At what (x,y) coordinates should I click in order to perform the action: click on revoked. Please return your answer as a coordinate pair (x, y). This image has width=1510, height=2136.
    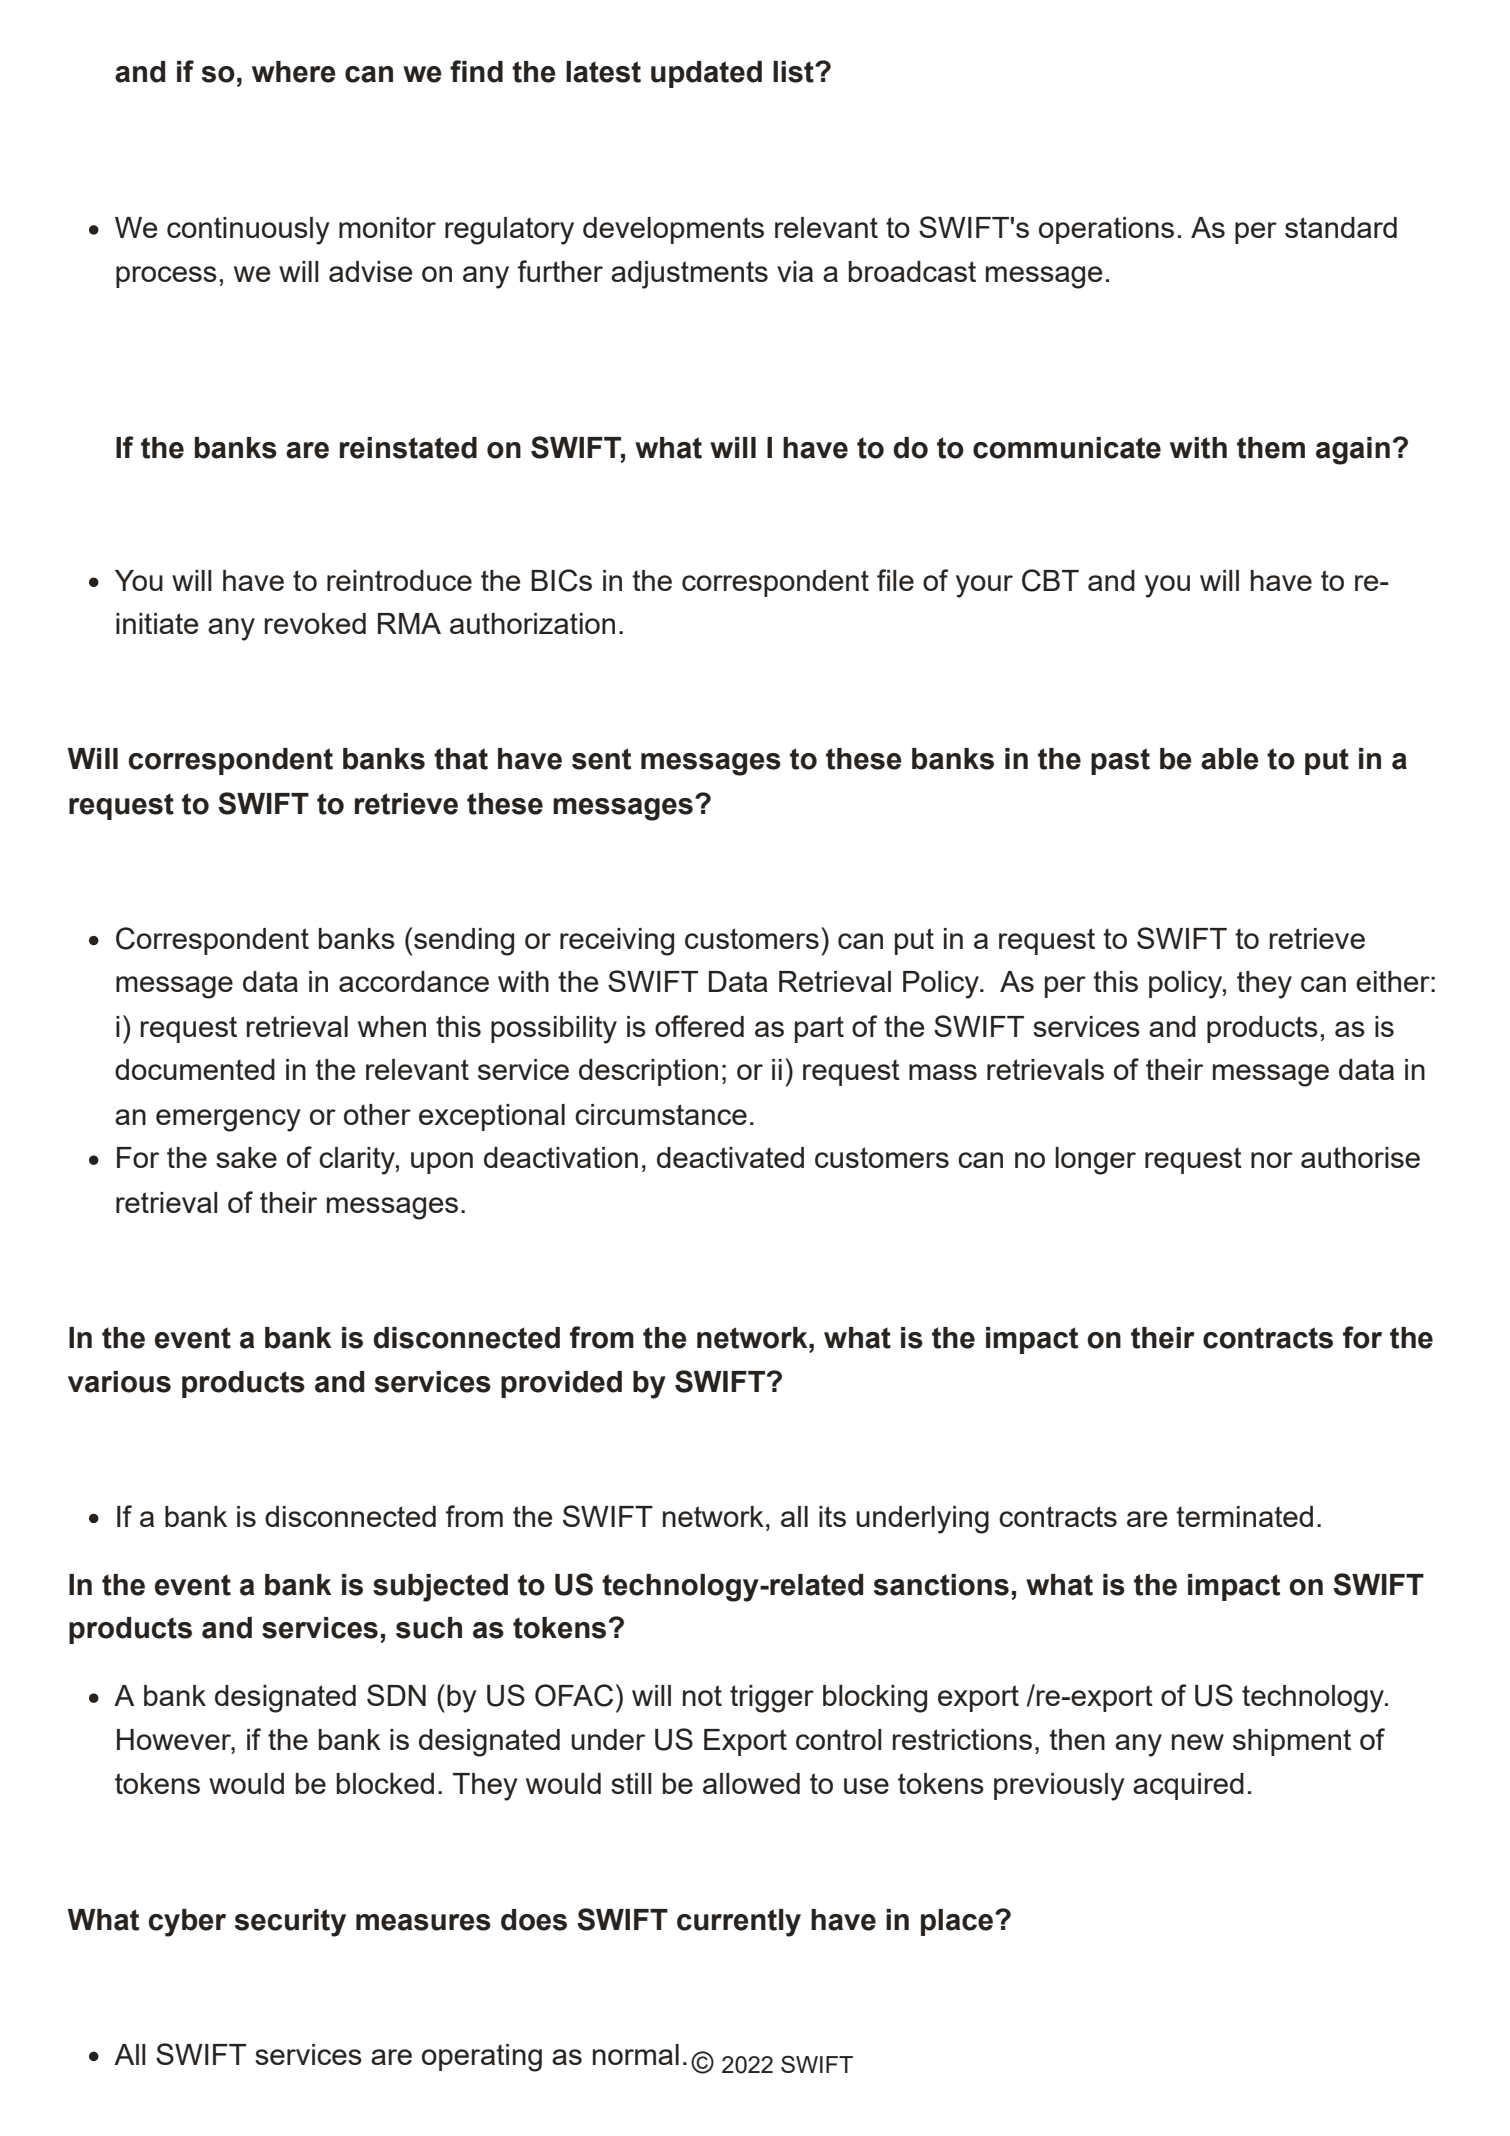
    Looking at the image, I should click on (315, 623).
